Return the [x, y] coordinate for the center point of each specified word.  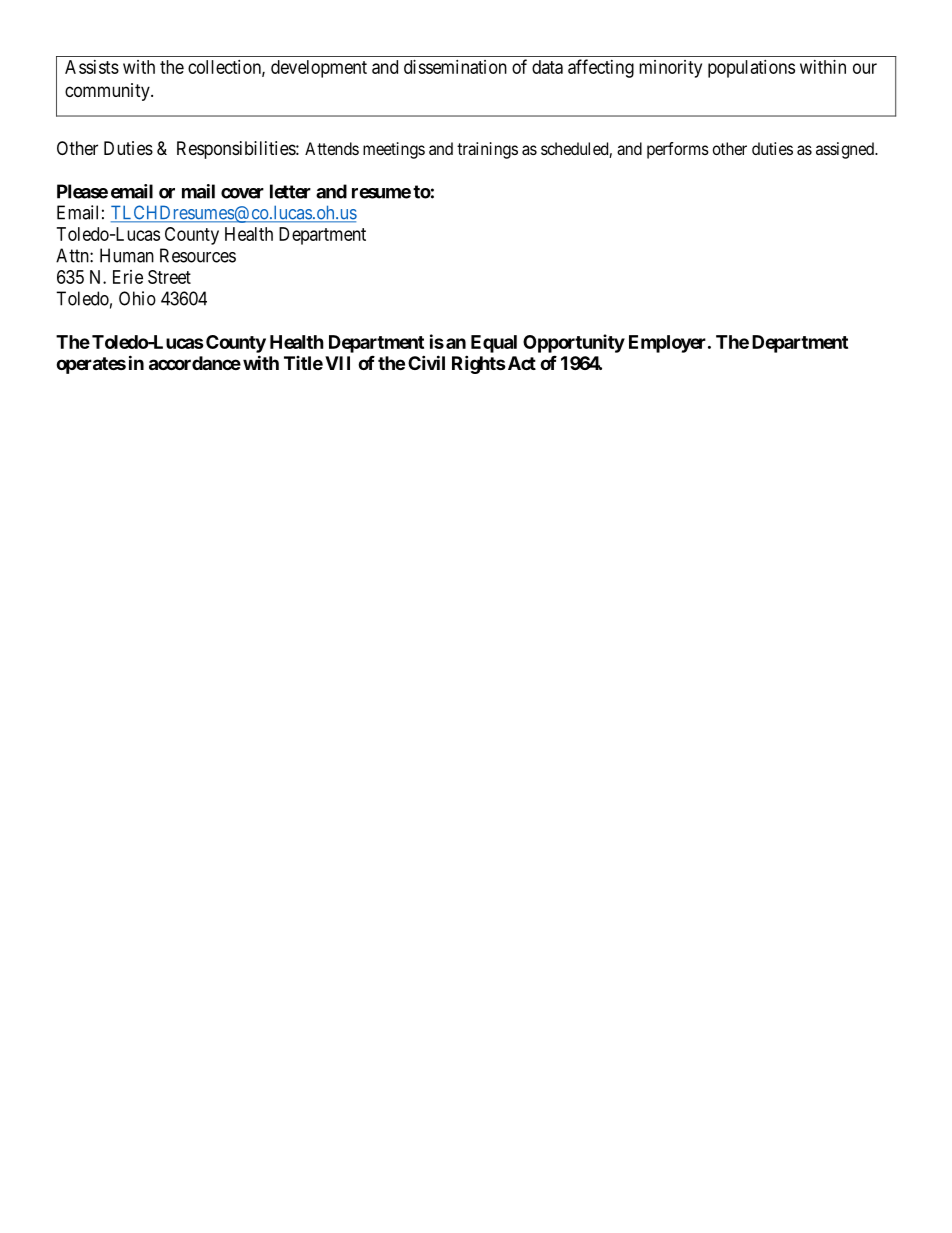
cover [242, 193]
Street [169, 277]
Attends [332, 148]
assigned [846, 150]
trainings [487, 150]
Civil [426, 362]
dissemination [455, 67]
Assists [92, 67]
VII [337, 363]
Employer [669, 344]
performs [678, 150]
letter [290, 191]
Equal [494, 344]
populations [751, 69]
